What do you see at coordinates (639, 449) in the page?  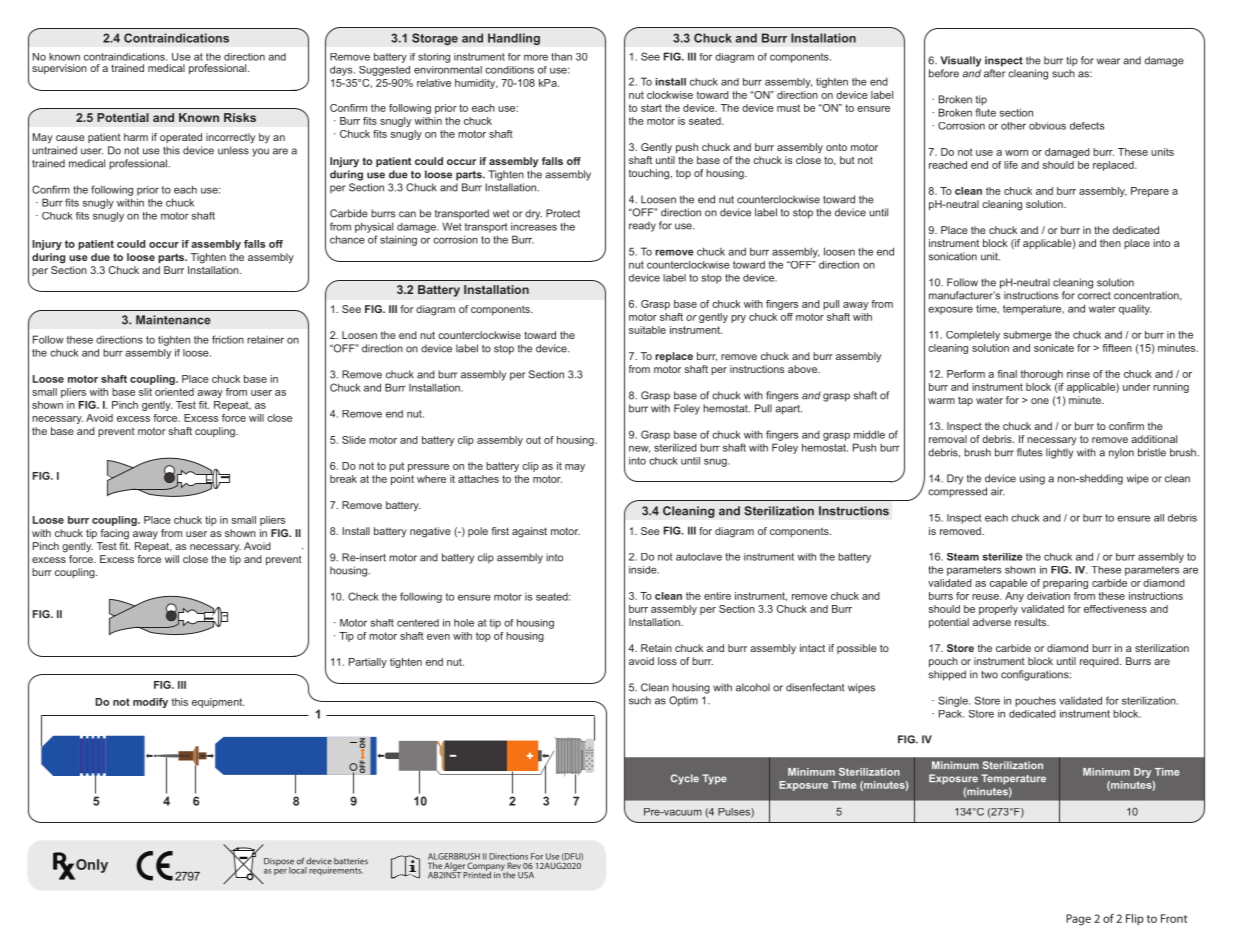 I see `new` at bounding box center [639, 449].
